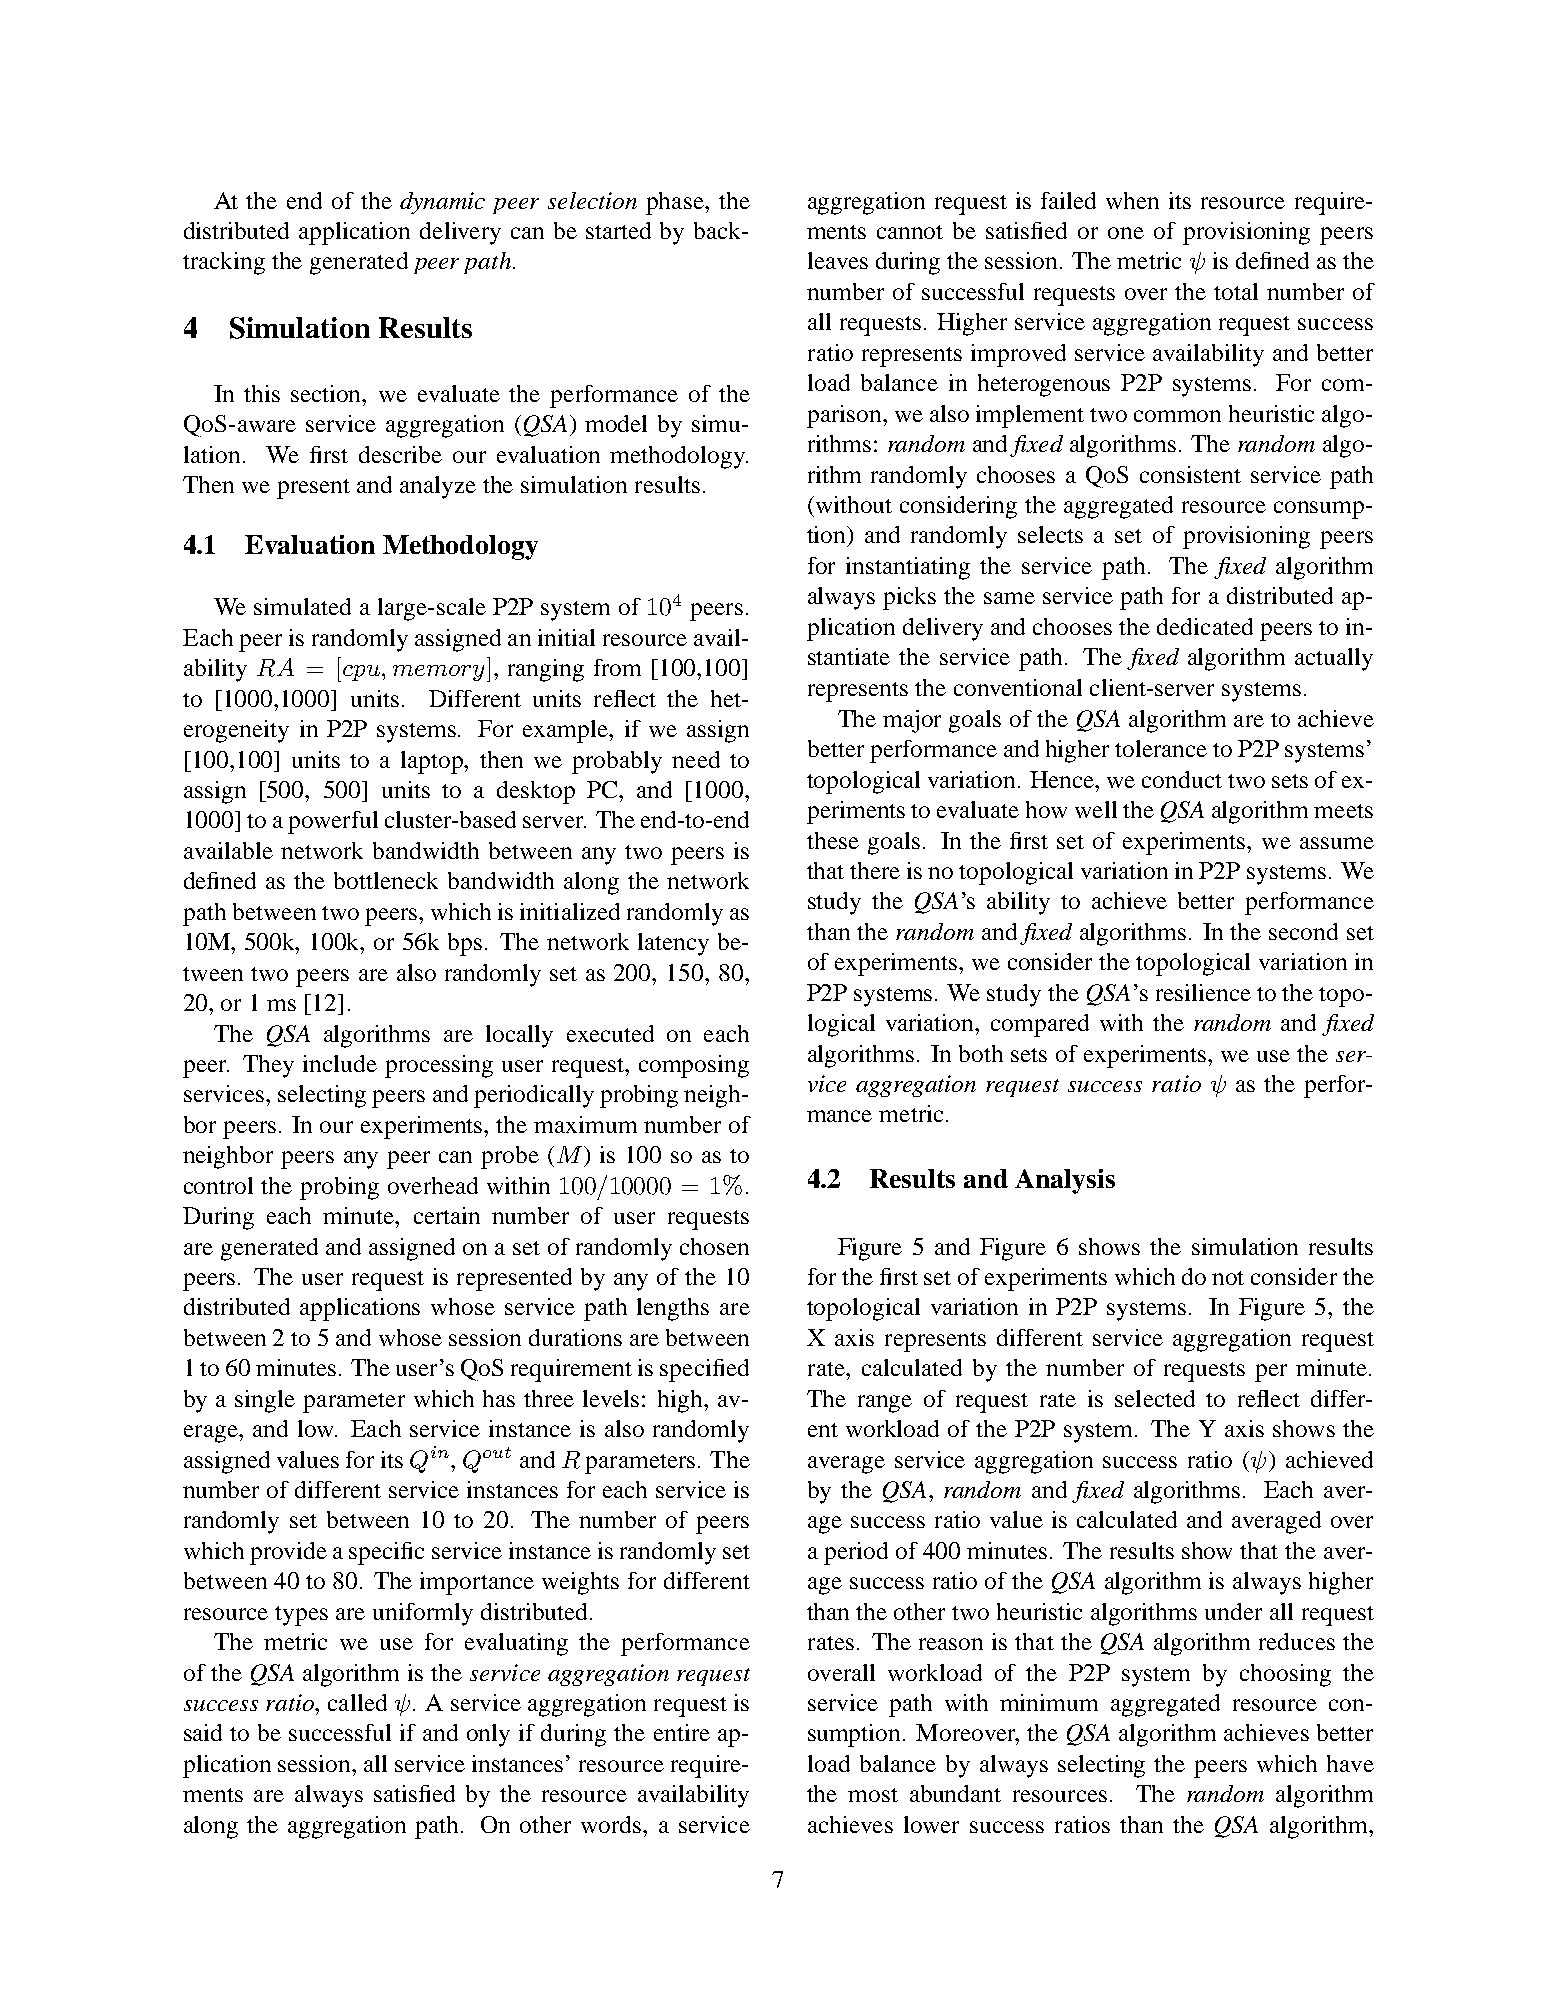 Image resolution: width=1557 pixels, height=2016 pixels. What do you see at coordinates (838, 260) in the document?
I see `leaves` at bounding box center [838, 260].
